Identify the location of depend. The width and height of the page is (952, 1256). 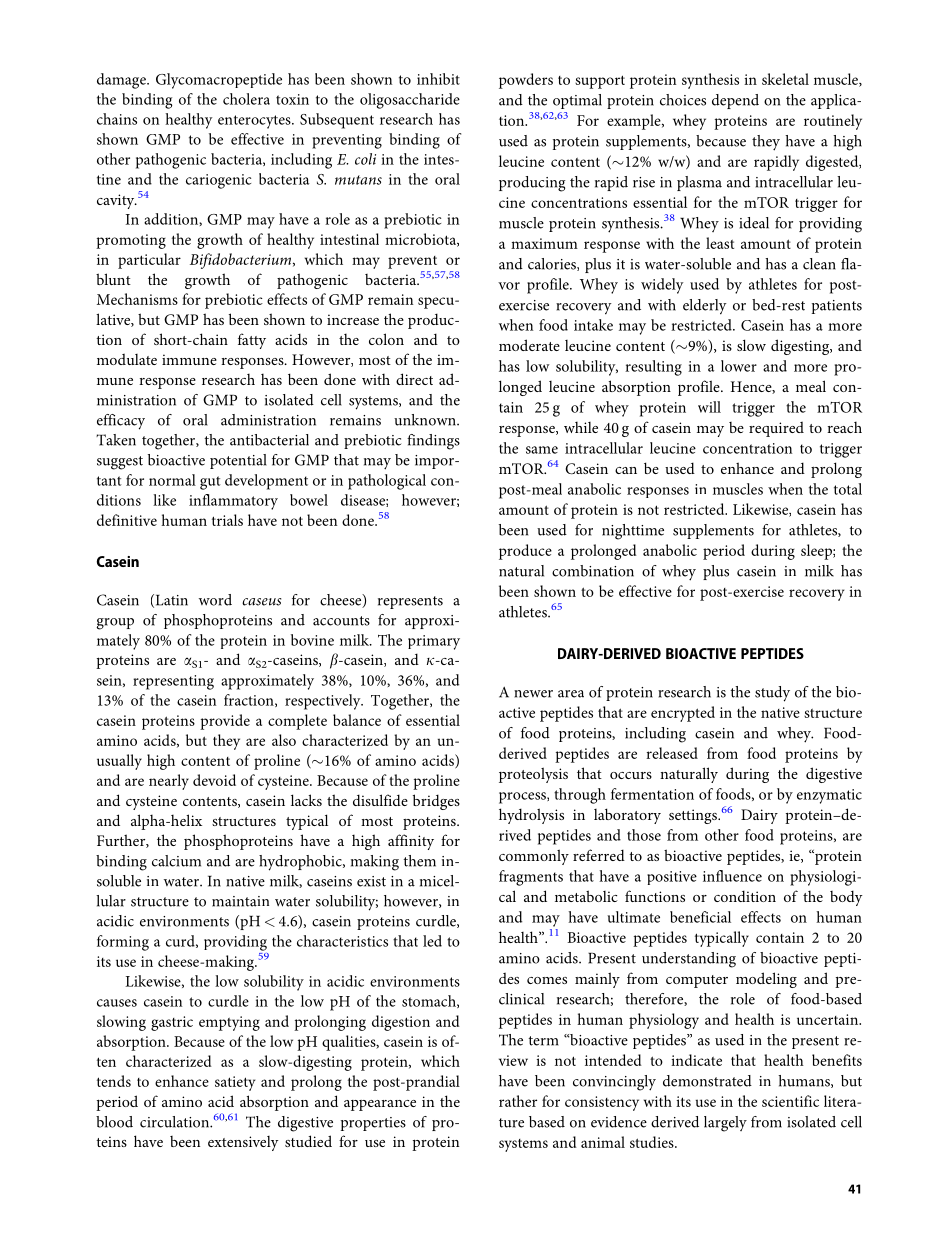
(735, 101).
